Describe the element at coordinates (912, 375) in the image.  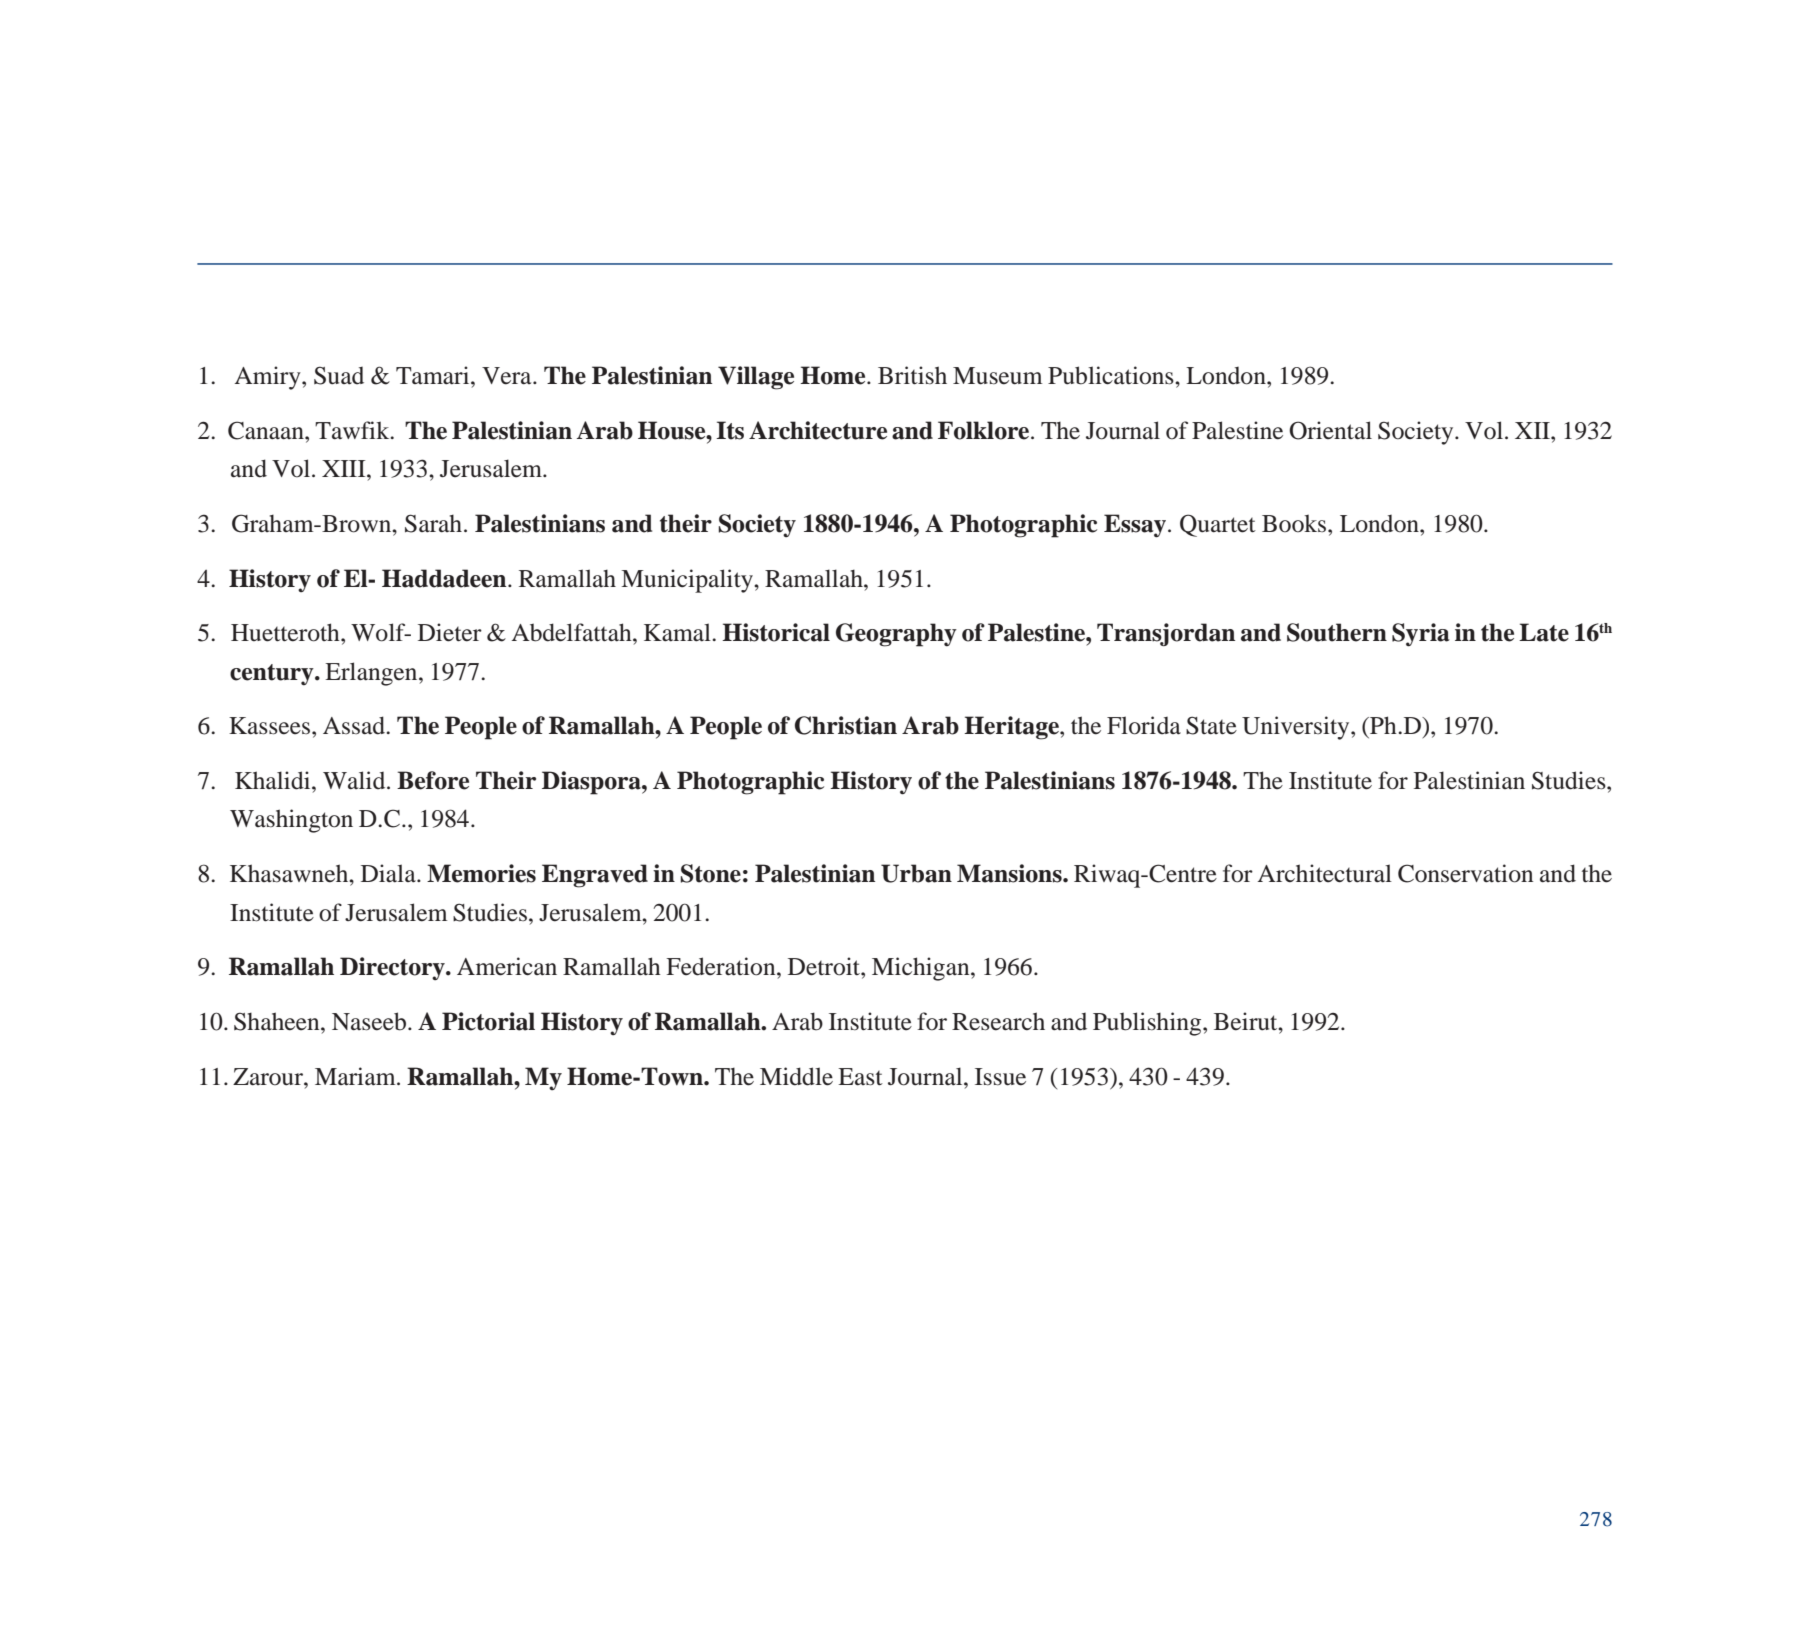
I see `British` at that location.
